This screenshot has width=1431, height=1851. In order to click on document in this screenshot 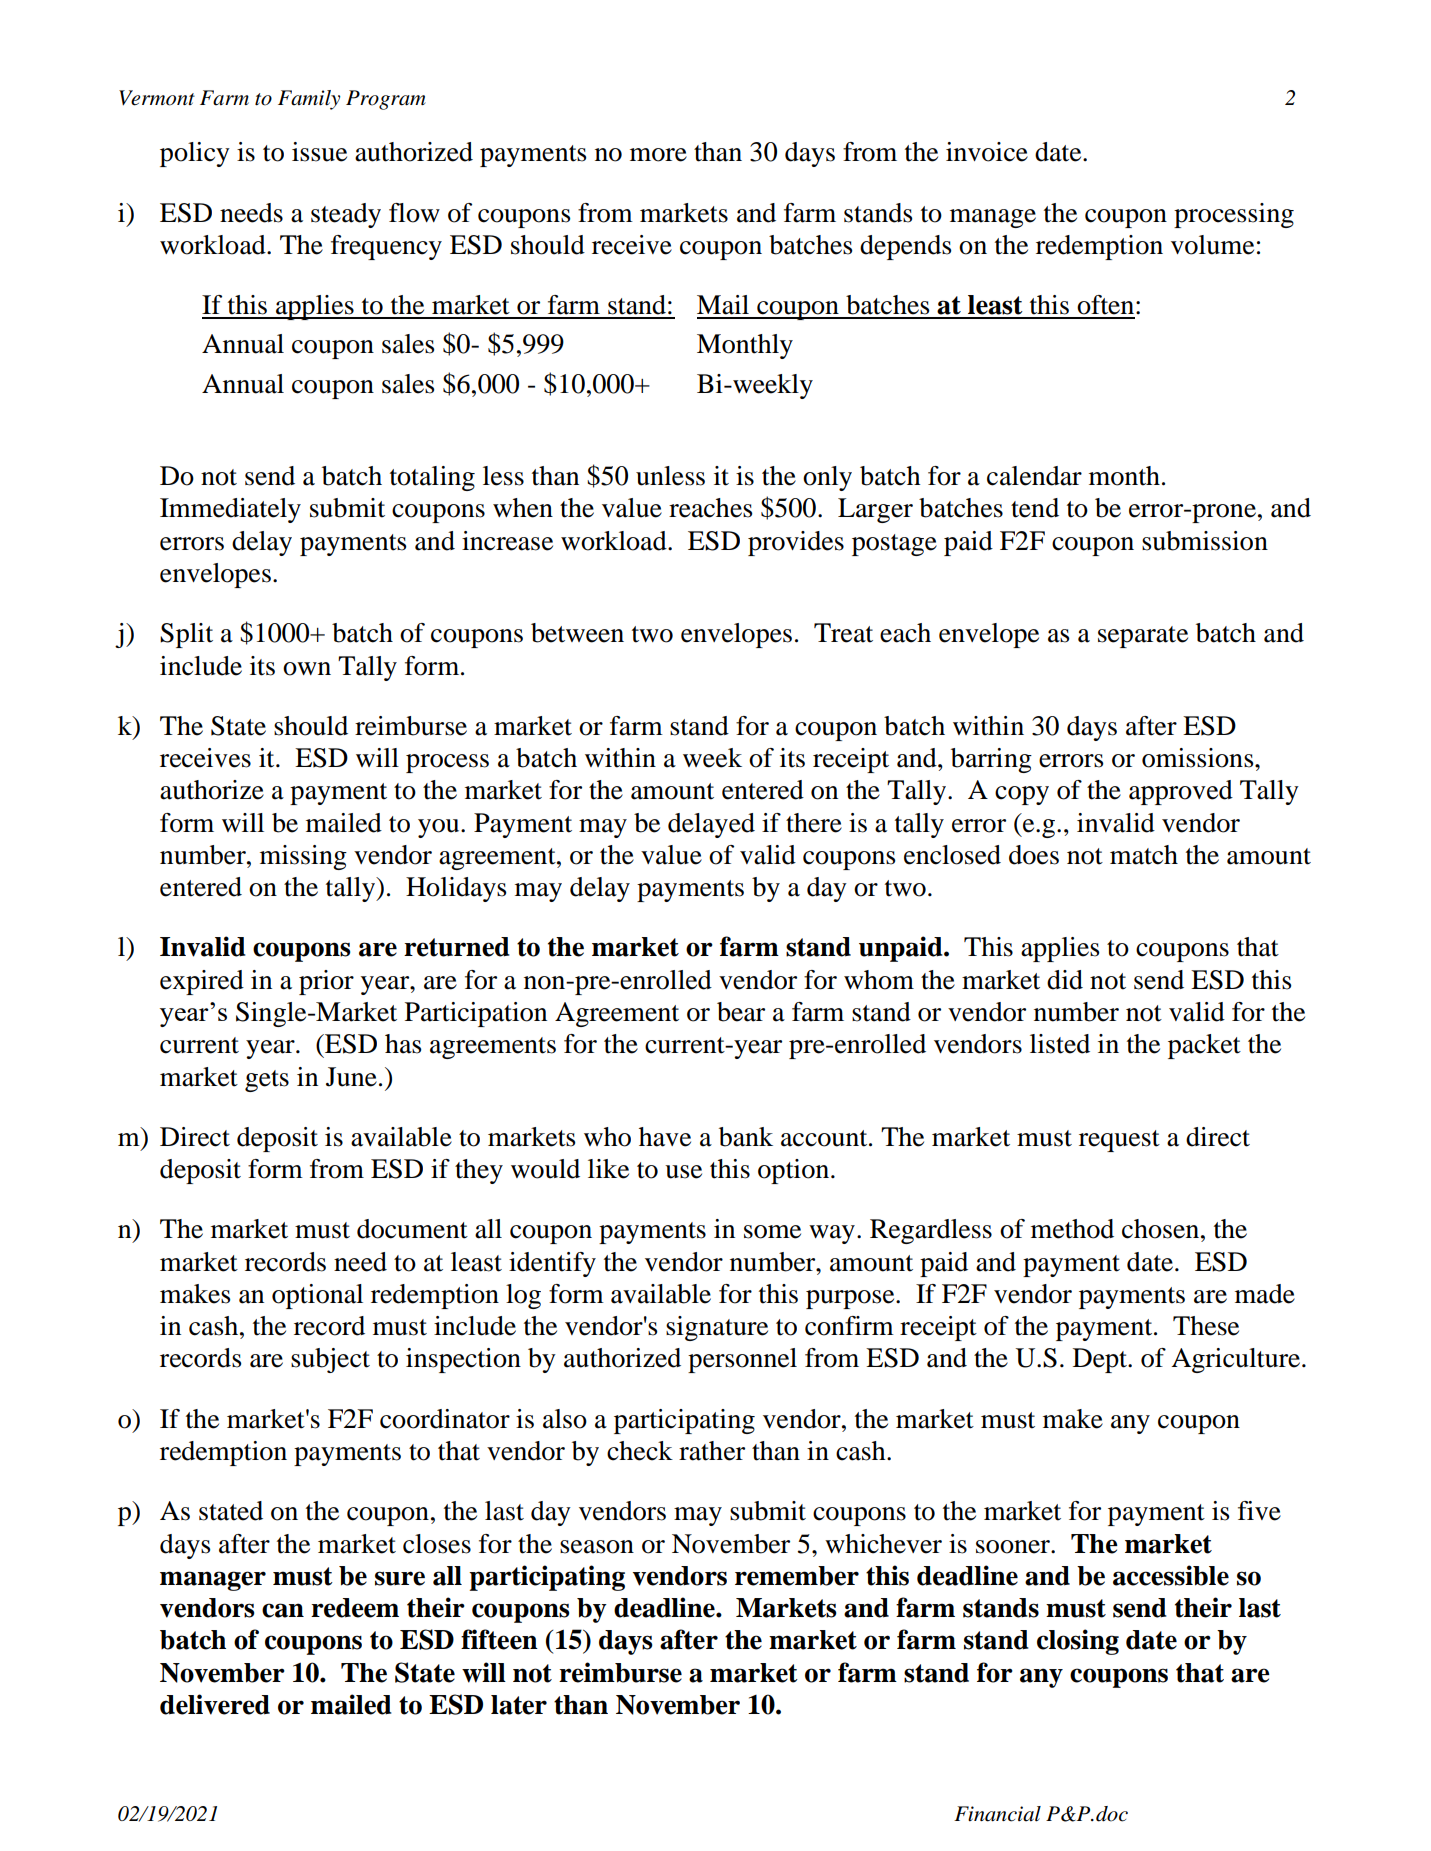, I will do `click(412, 1229)`.
